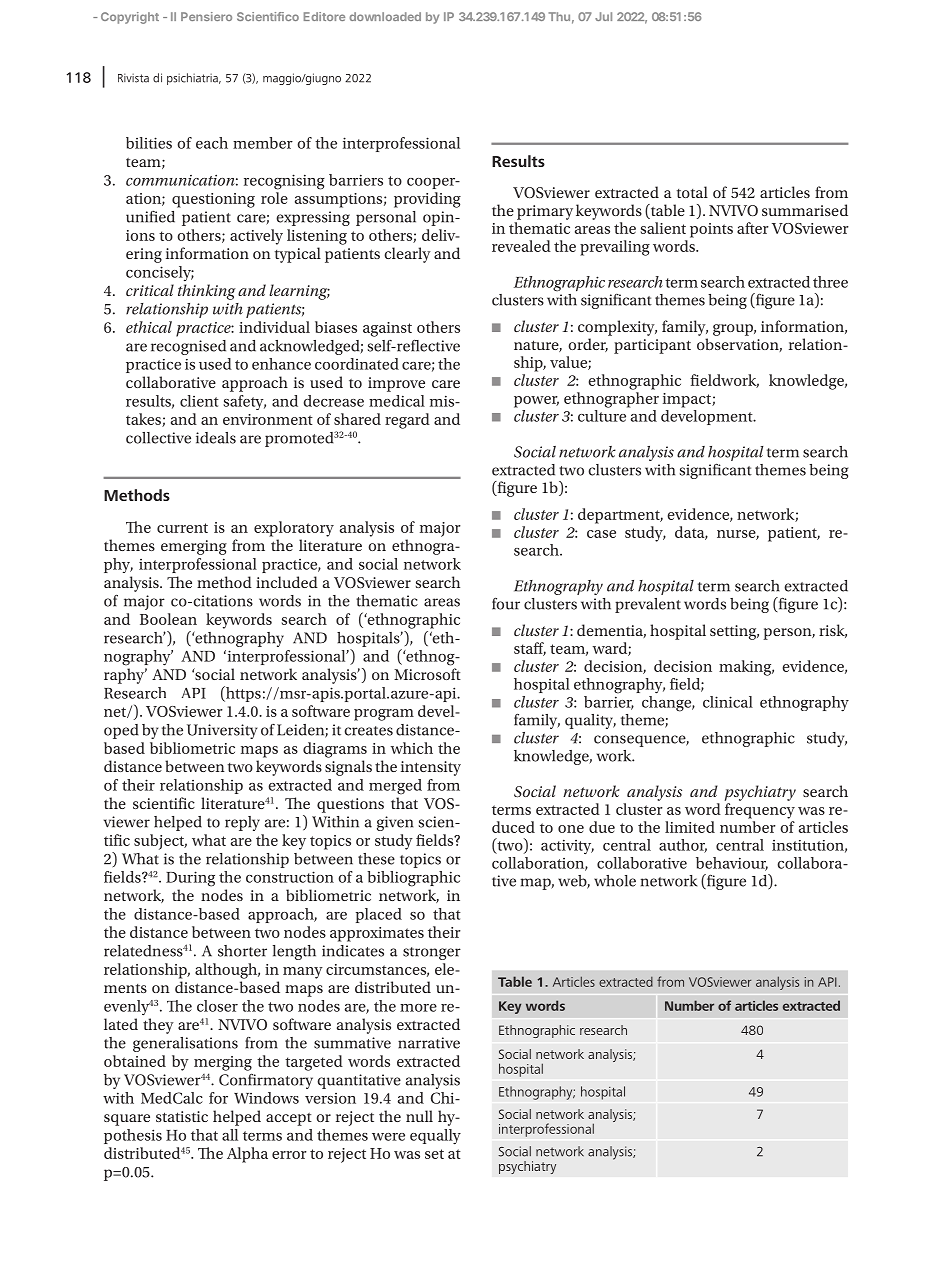 The image size is (952, 1261). What do you see at coordinates (603, 16) in the screenshot?
I see `Jul` at bounding box center [603, 16].
